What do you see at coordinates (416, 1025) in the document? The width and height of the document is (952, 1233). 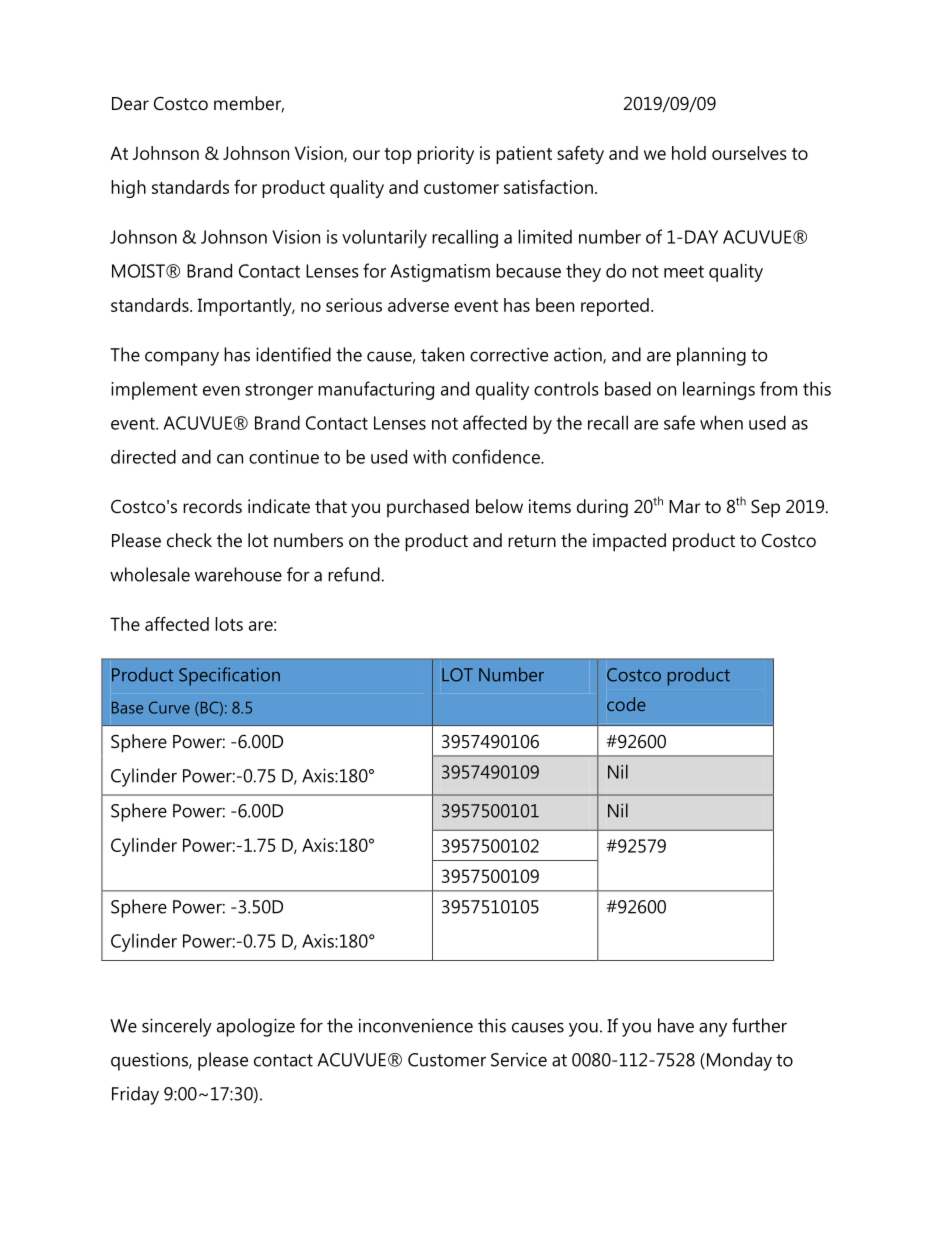 I see `inconvenience` at bounding box center [416, 1025].
